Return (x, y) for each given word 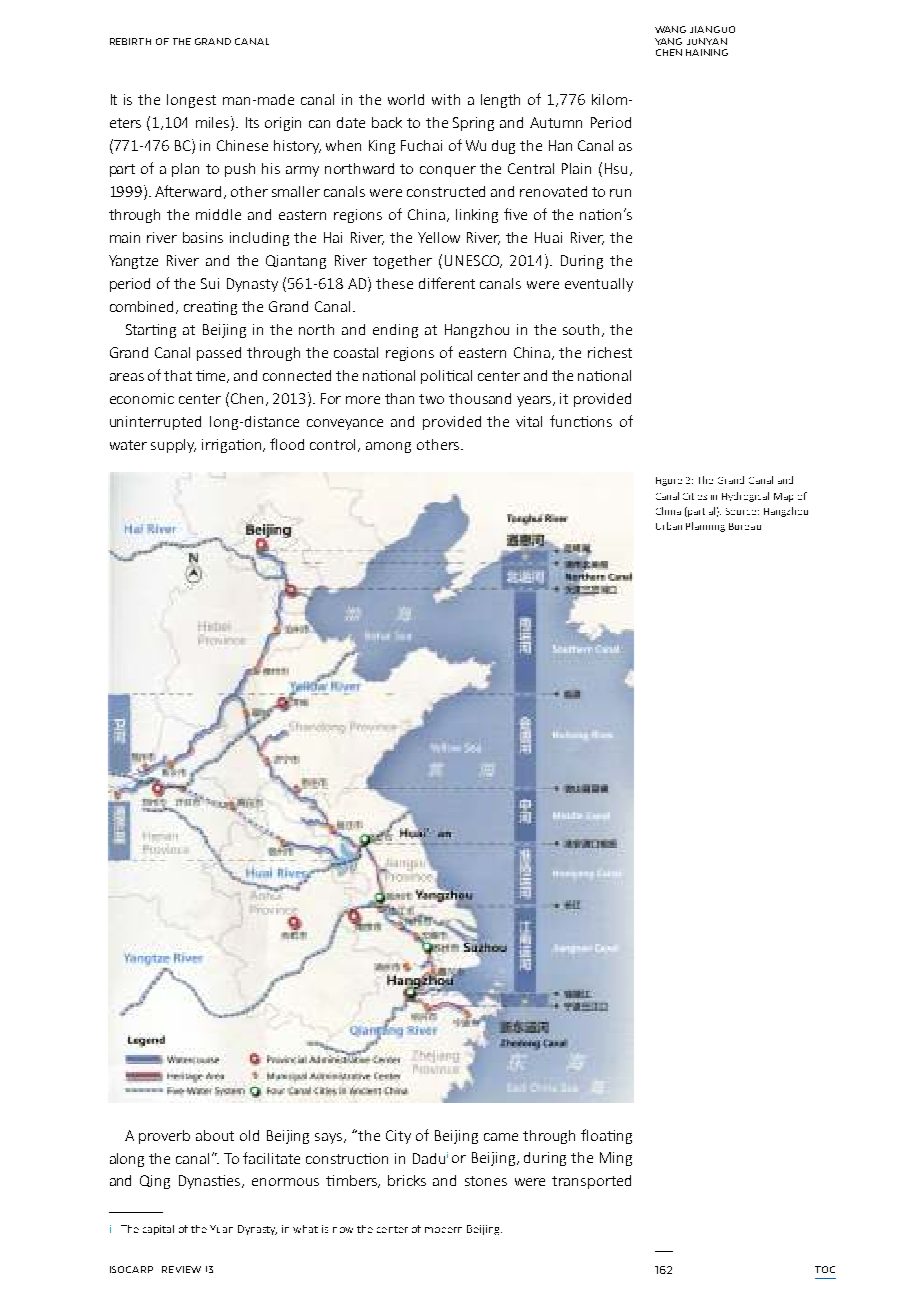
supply (173, 446)
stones (486, 1181)
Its (252, 122)
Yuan (221, 1229)
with (446, 99)
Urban (669, 526)
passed (219, 354)
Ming (616, 1159)
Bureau (745, 526)
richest (610, 352)
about (215, 1135)
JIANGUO (712, 29)
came (501, 1137)
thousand (480, 398)
